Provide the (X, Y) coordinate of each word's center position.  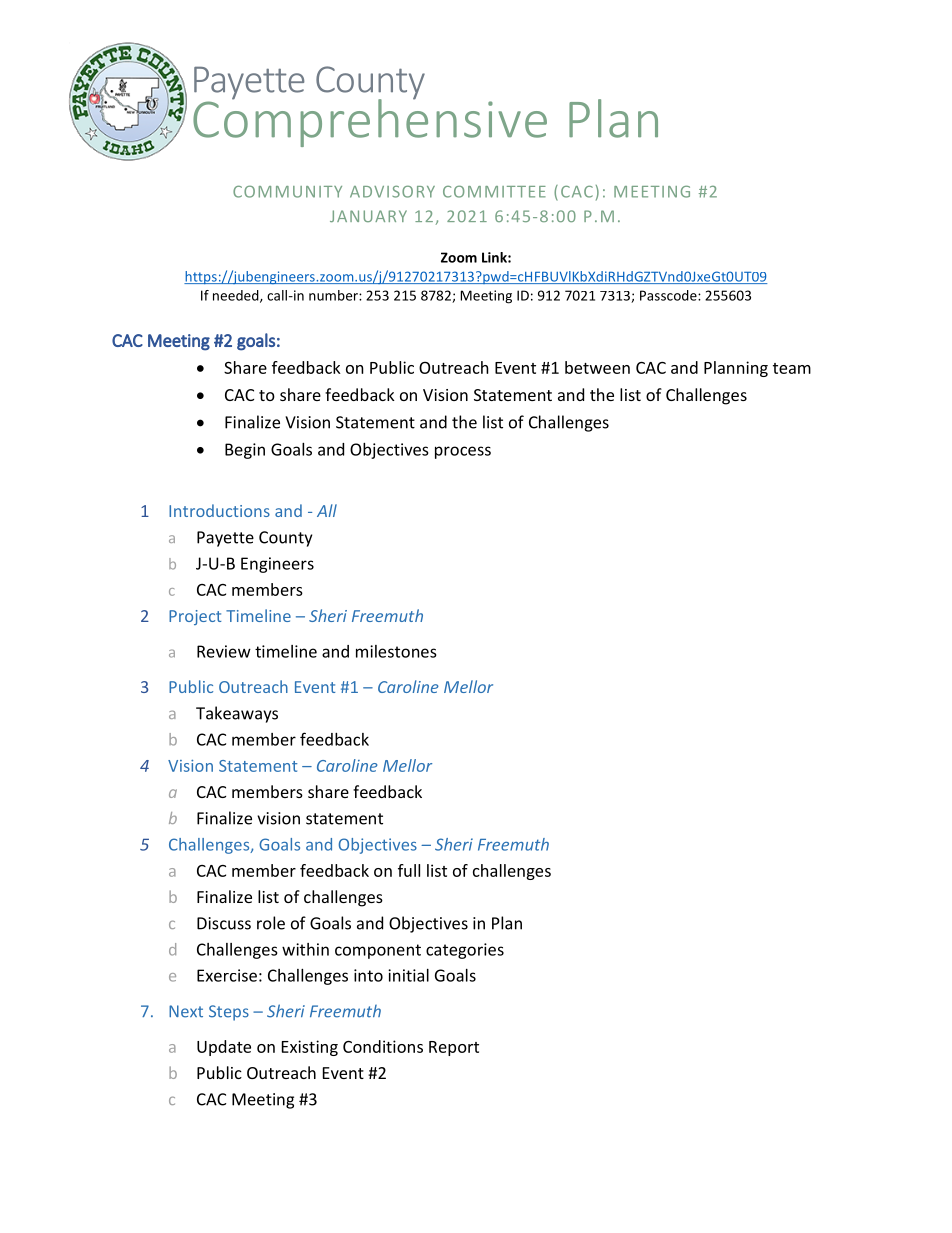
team (792, 368)
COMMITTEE (494, 191)
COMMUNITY (287, 191)
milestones (396, 651)
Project (195, 617)
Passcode (669, 295)
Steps (229, 1013)
